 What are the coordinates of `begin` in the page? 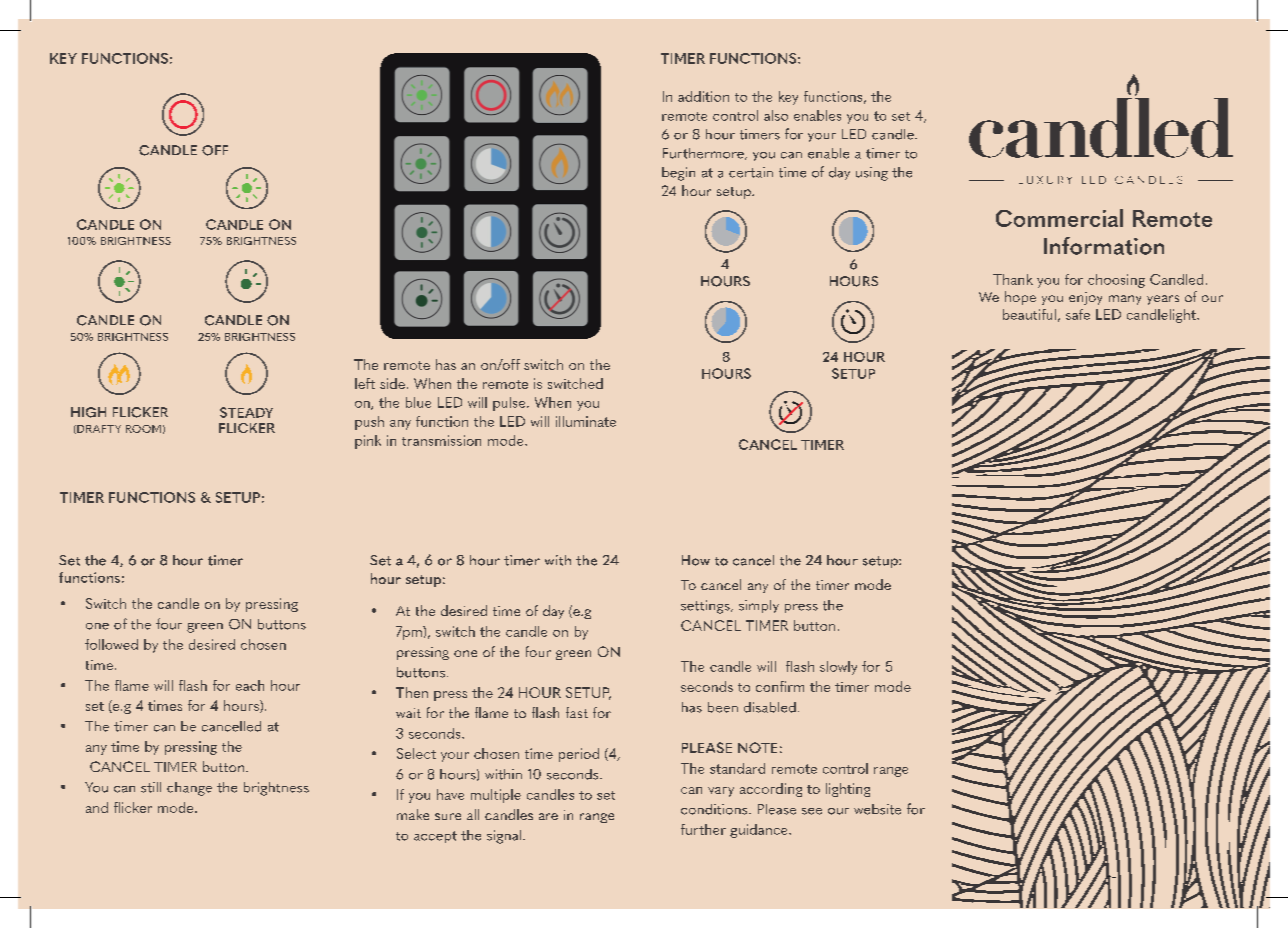 It's located at (678, 174).
